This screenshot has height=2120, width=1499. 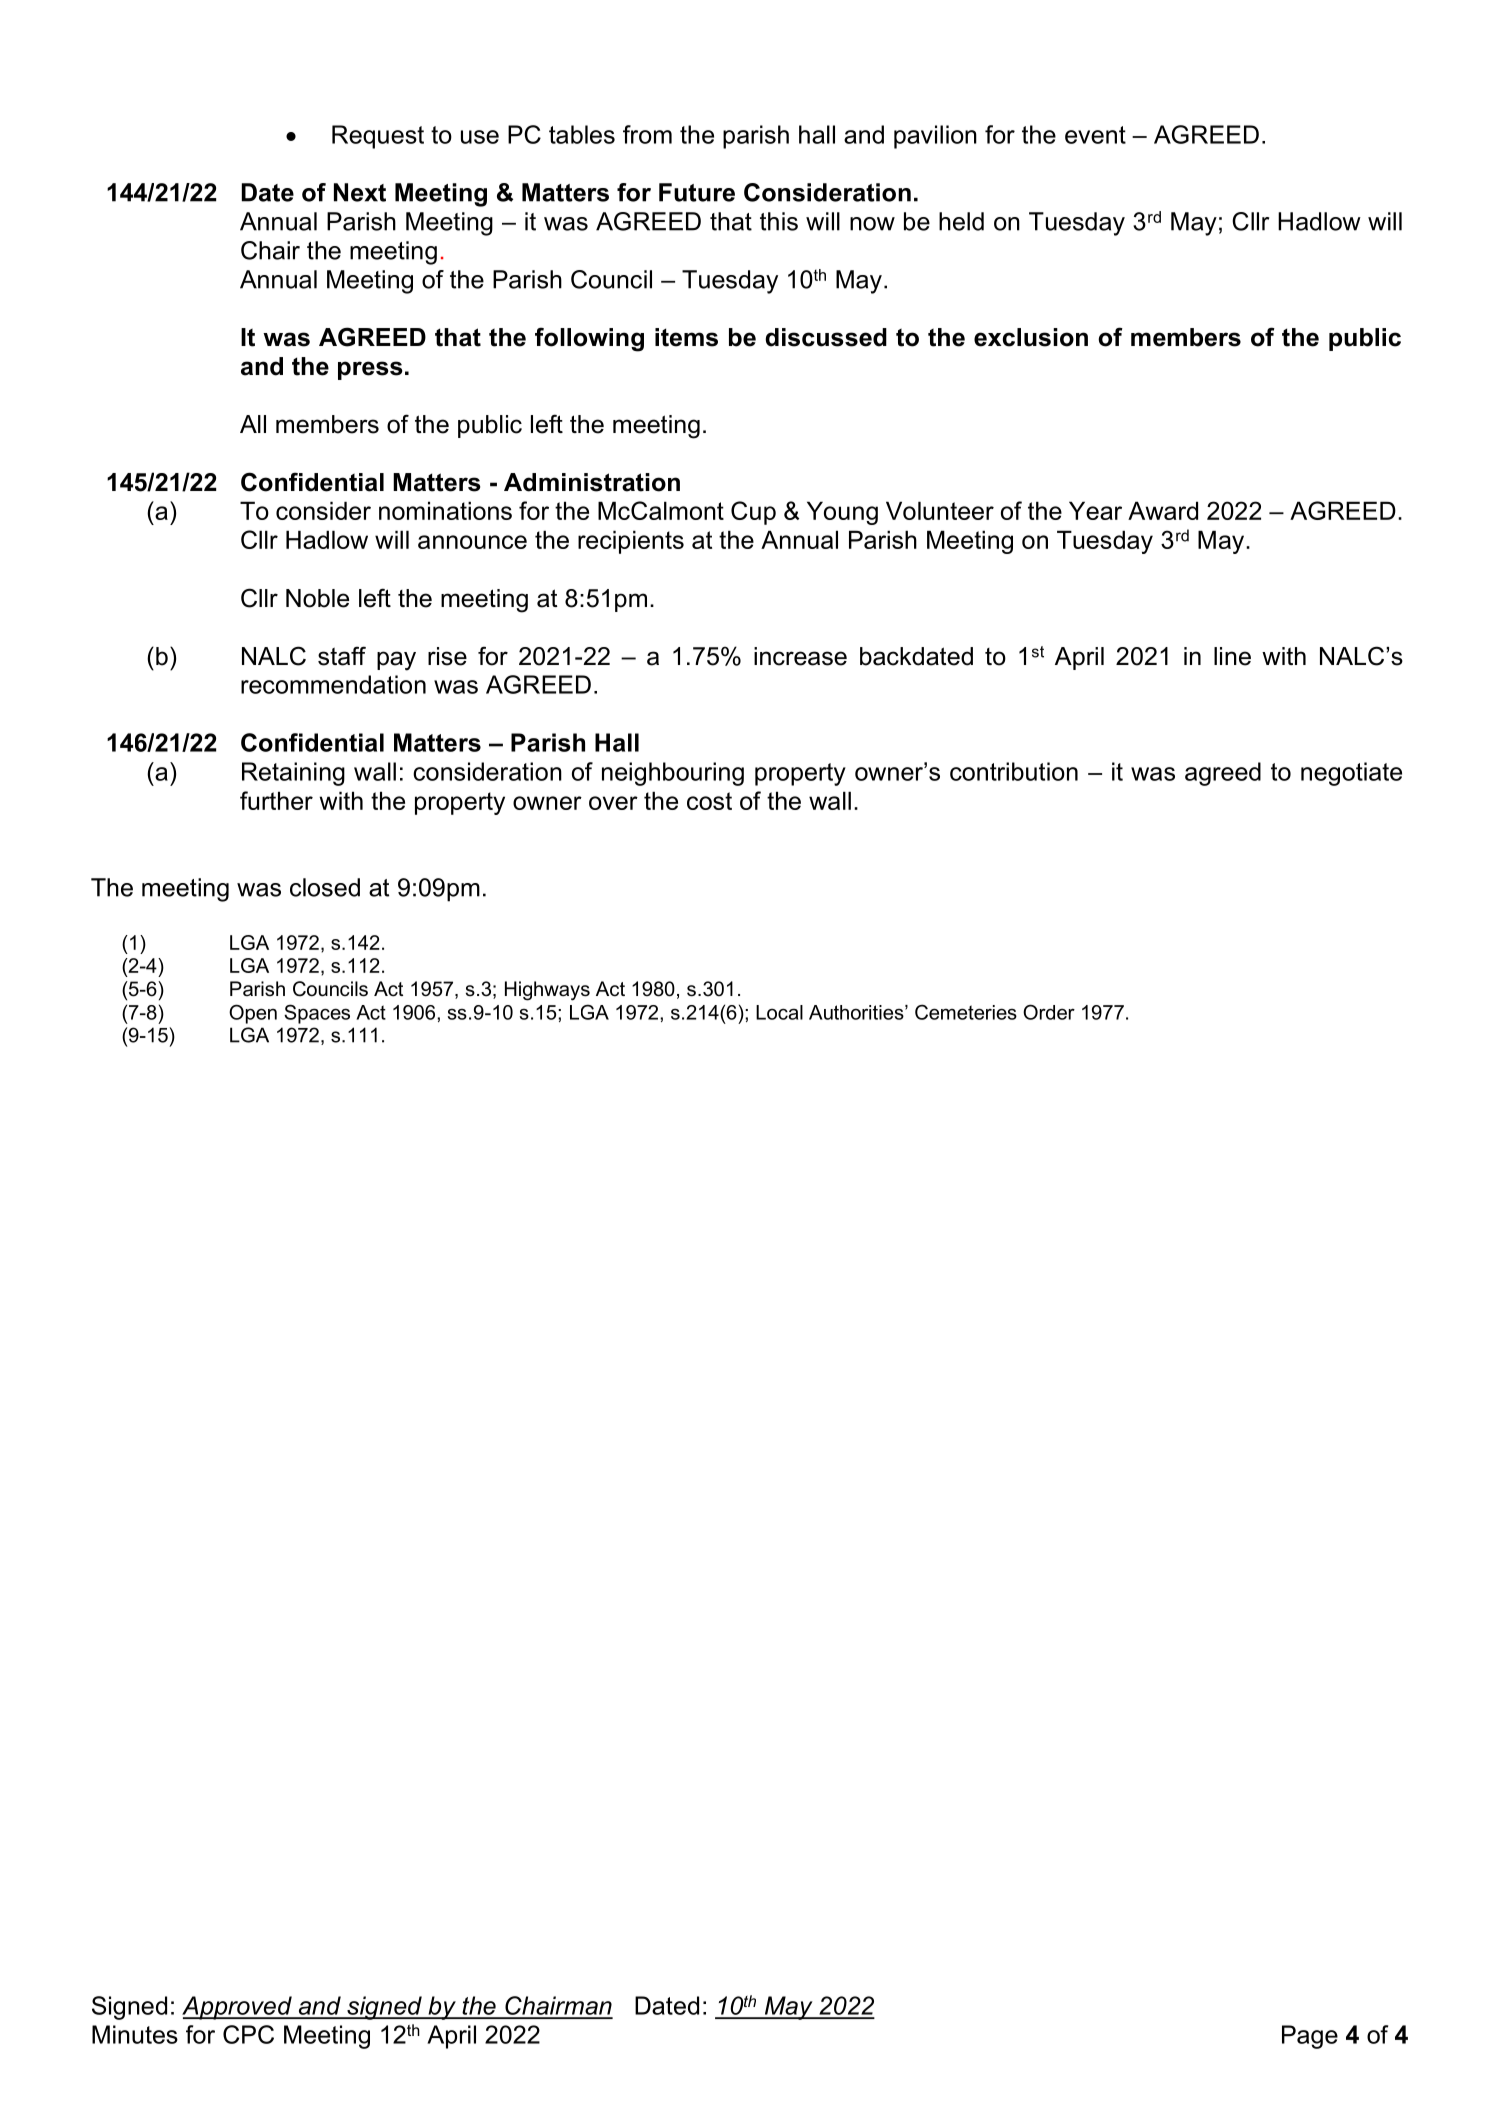 I want to click on further, so click(x=276, y=800).
